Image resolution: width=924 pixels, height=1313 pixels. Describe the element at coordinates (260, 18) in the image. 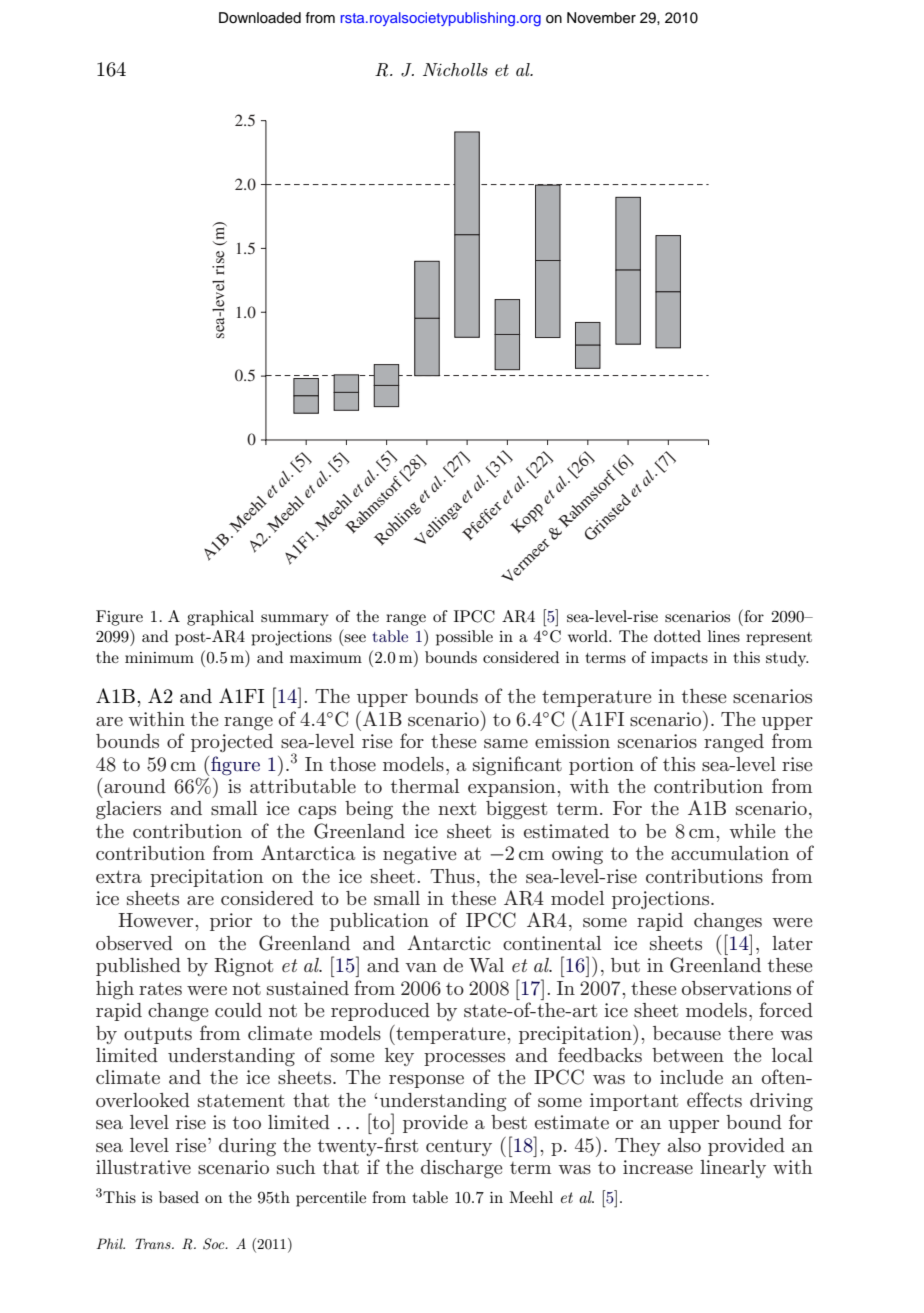

I see `Downloaded` at that location.
